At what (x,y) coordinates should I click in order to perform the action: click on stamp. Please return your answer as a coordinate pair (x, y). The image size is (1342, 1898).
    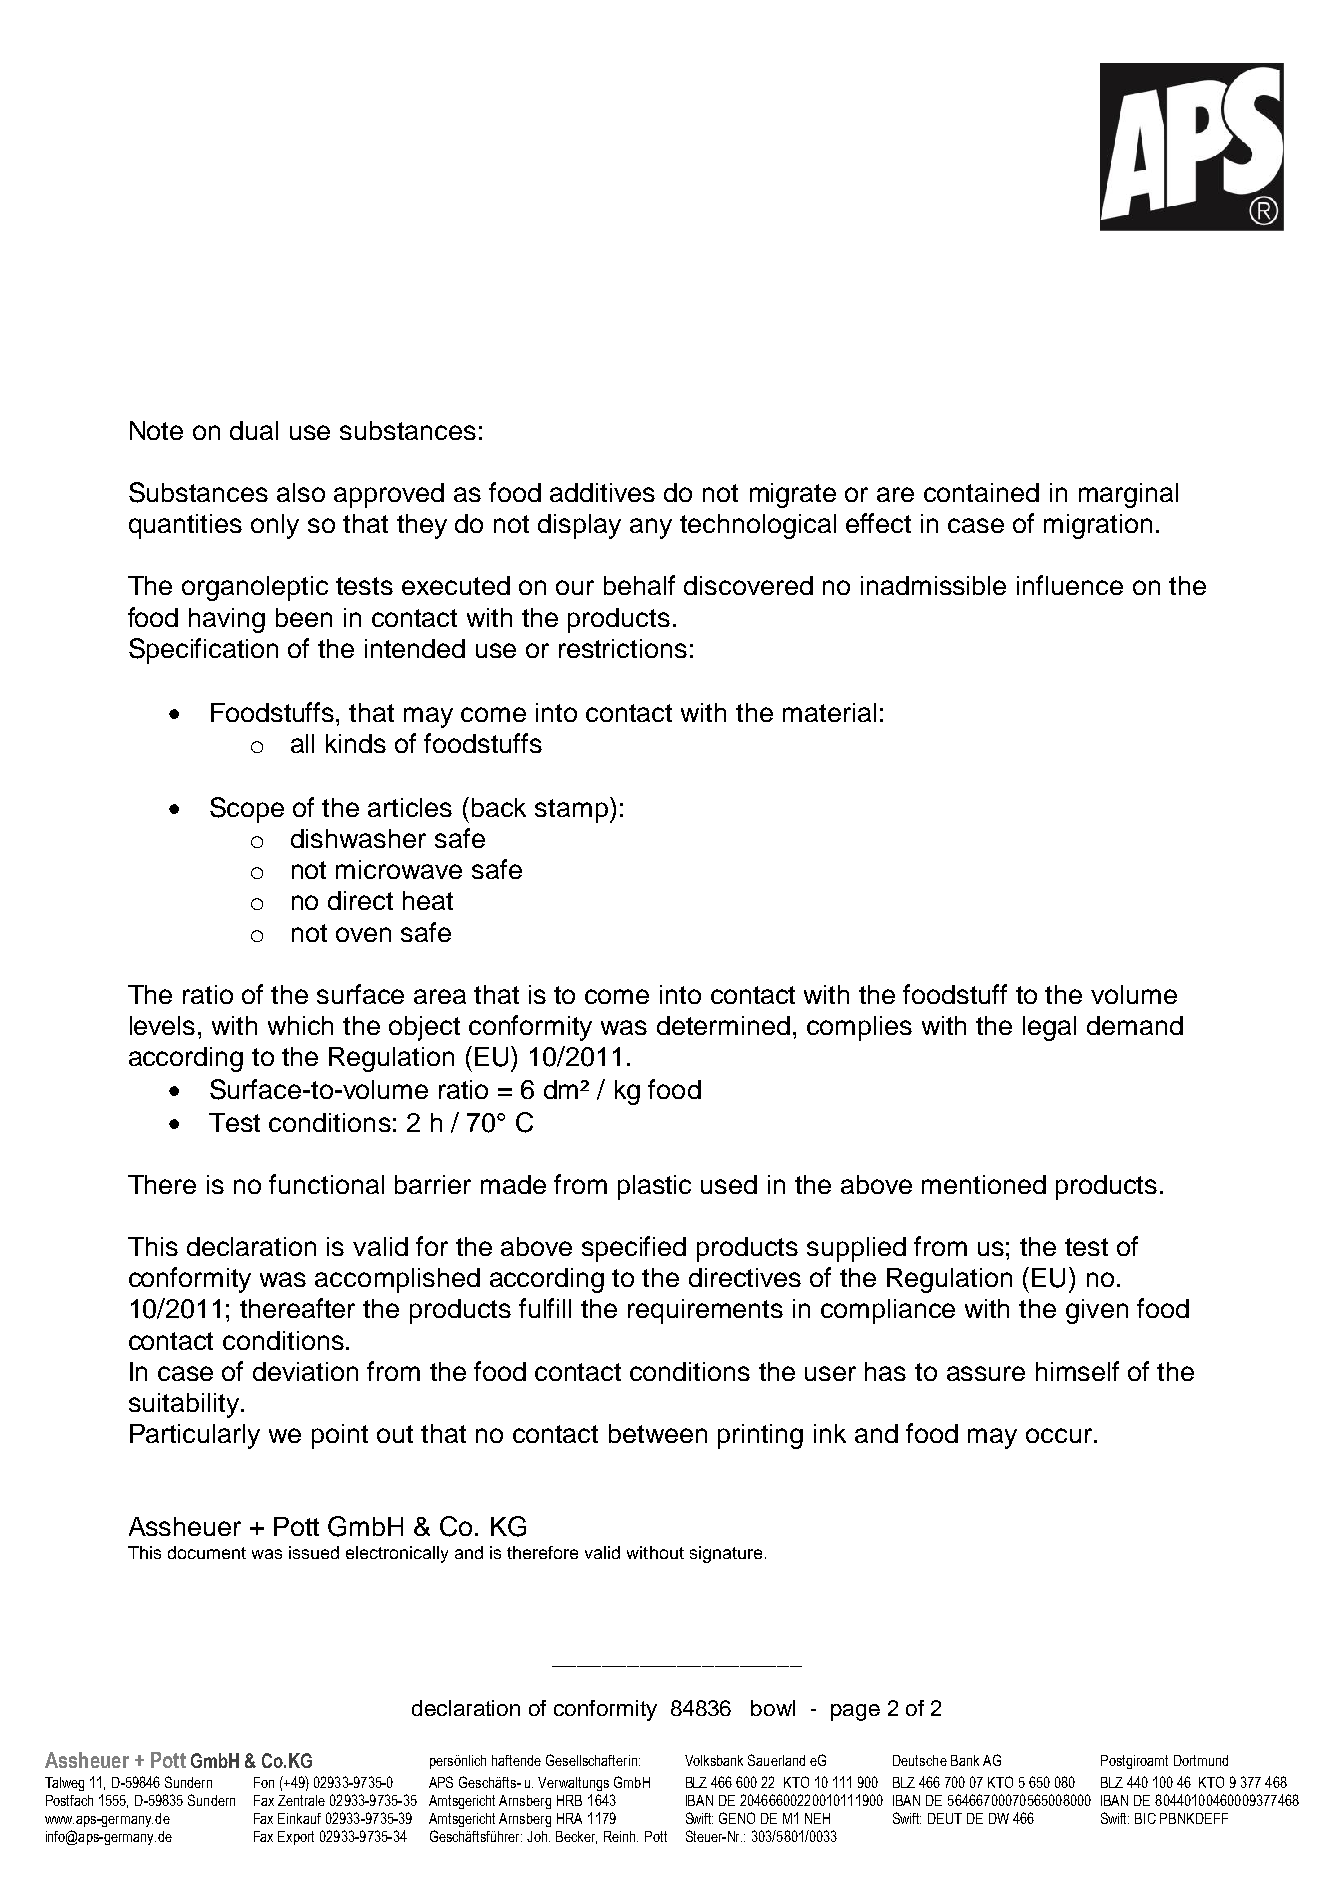
    Looking at the image, I should click on (571, 811).
